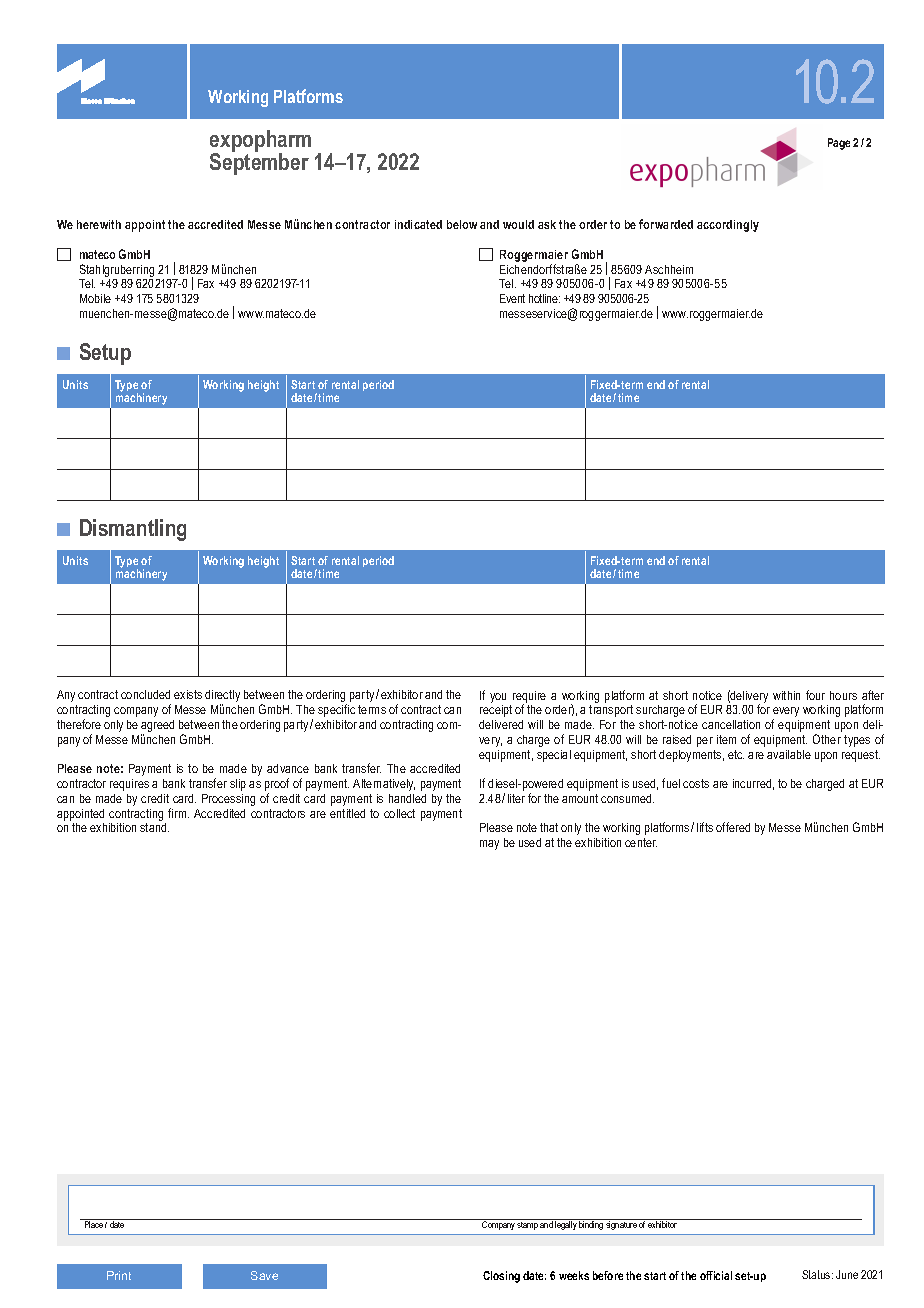 The width and height of the screenshot is (924, 1308). What do you see at coordinates (489, 845) in the screenshot?
I see `may` at bounding box center [489, 845].
